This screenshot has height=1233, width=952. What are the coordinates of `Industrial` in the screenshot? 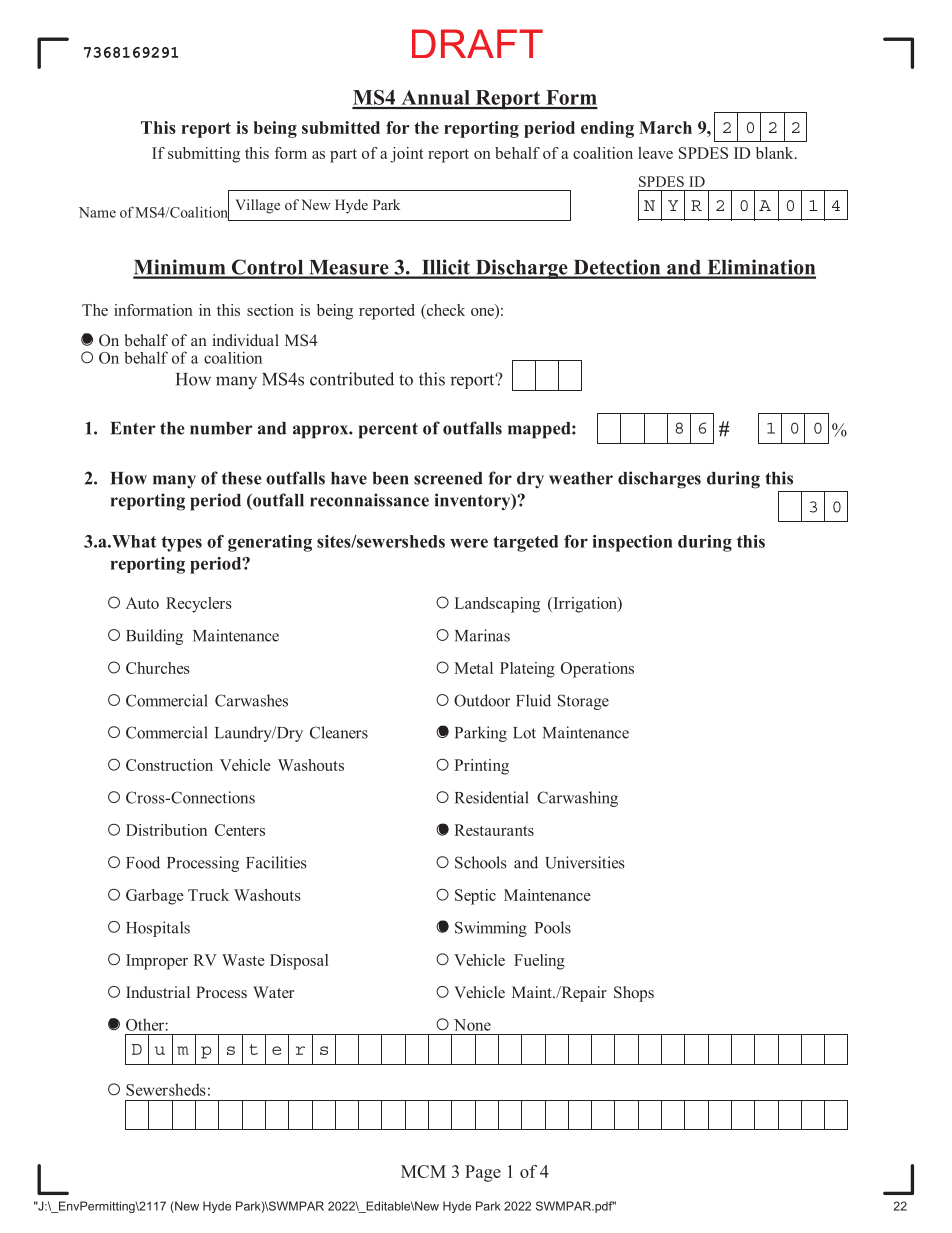 It's located at (158, 992).
